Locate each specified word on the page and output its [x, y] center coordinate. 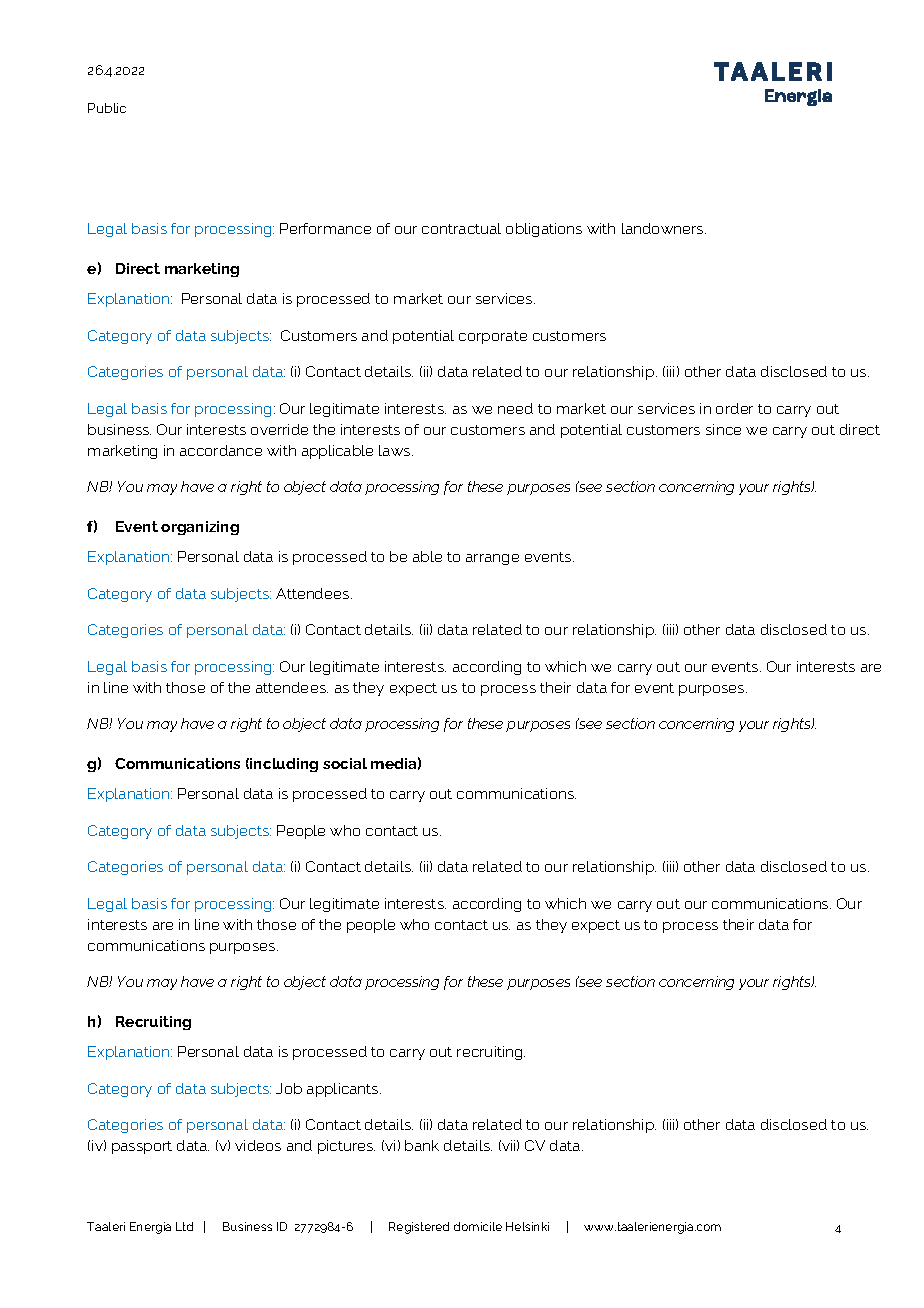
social [345, 763]
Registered [419, 1228]
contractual [461, 228]
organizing [200, 528]
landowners [664, 228]
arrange [492, 559]
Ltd [184, 1226]
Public [107, 108]
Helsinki [527, 1226]
